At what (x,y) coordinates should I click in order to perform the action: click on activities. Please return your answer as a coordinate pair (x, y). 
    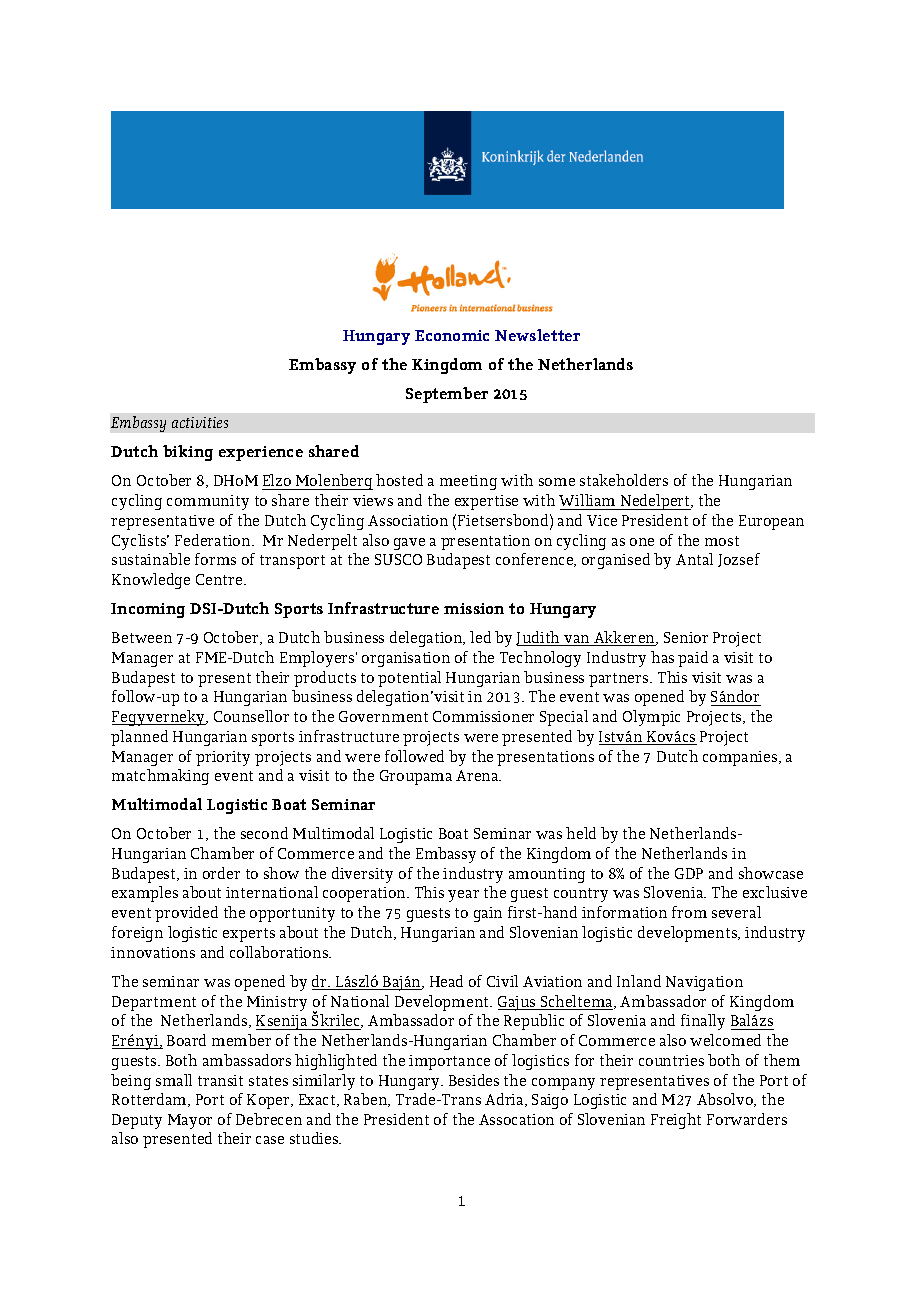
    Looking at the image, I should click on (200, 422).
